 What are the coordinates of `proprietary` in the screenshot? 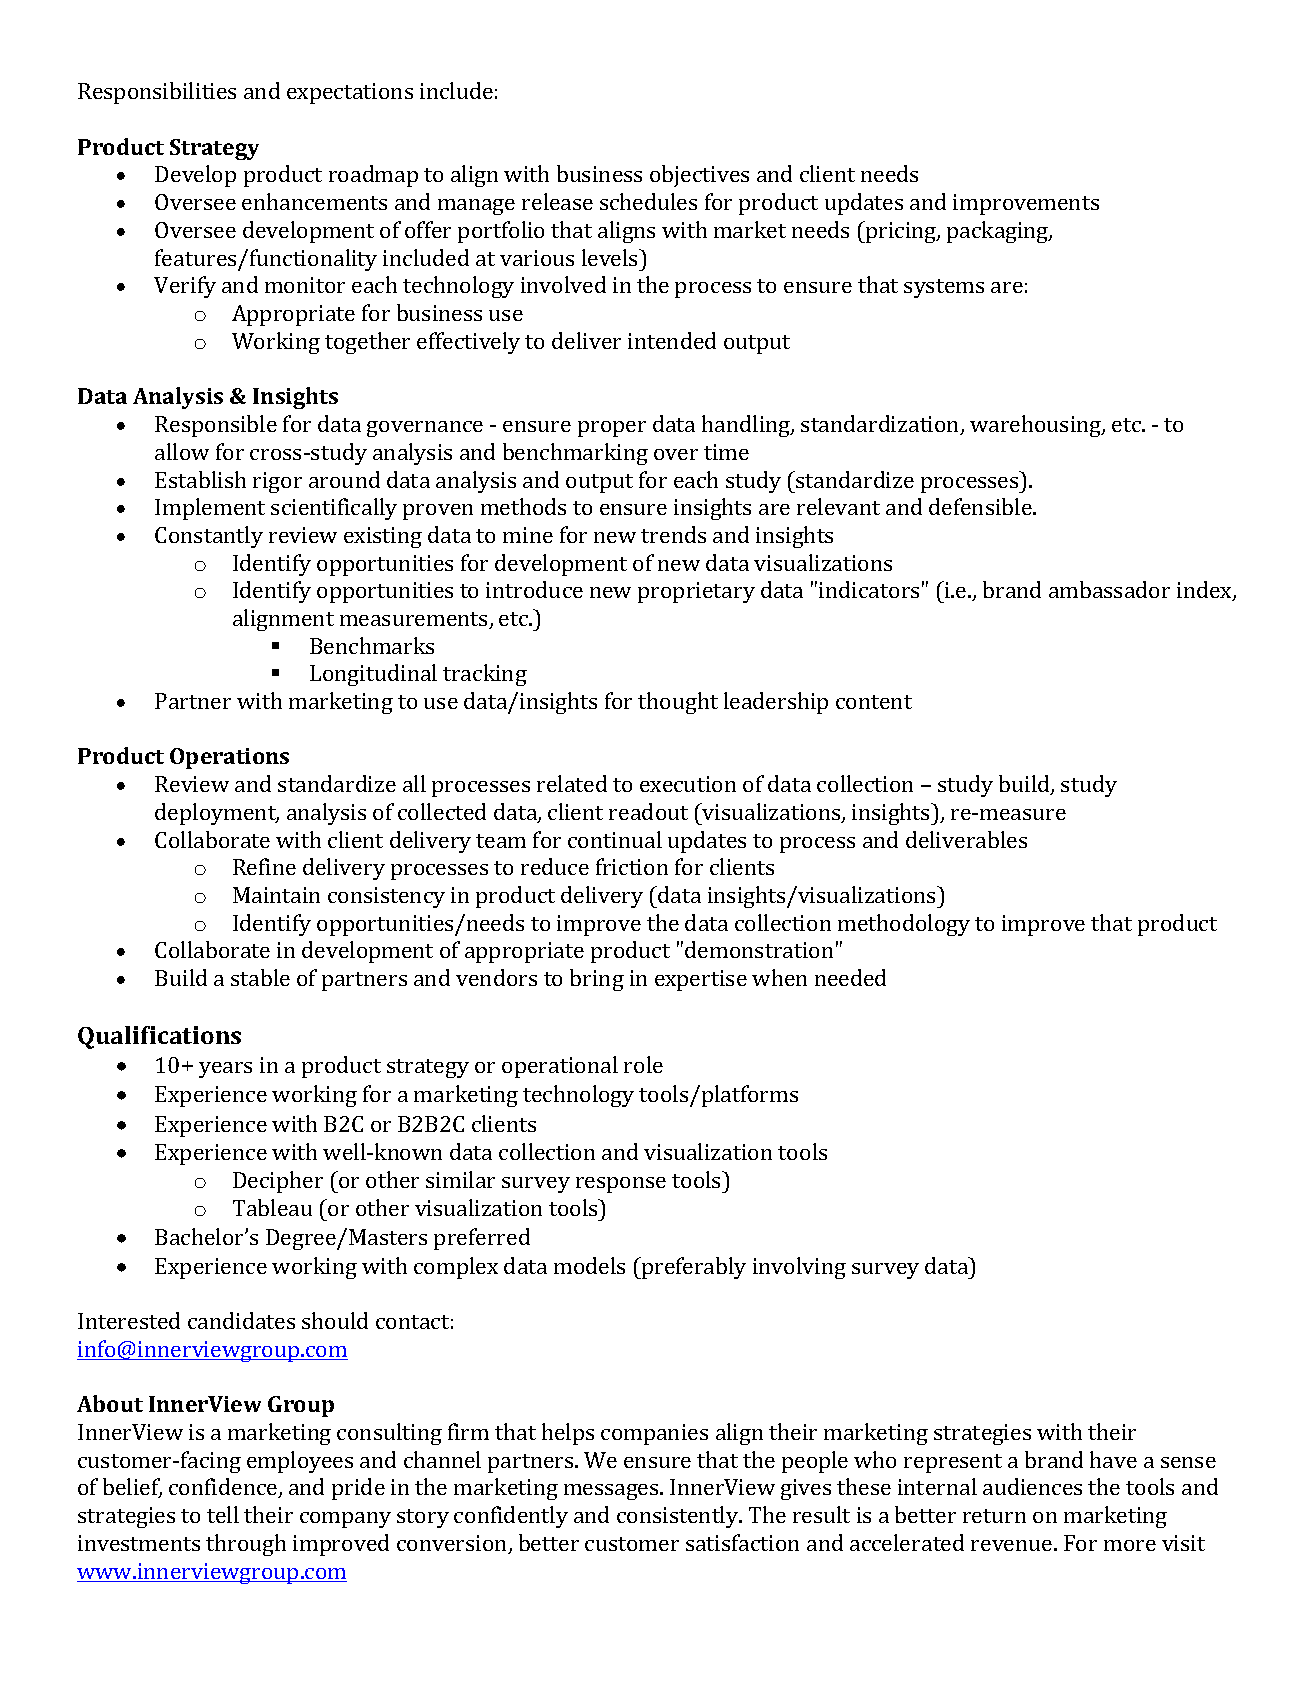 It's located at (696, 592).
